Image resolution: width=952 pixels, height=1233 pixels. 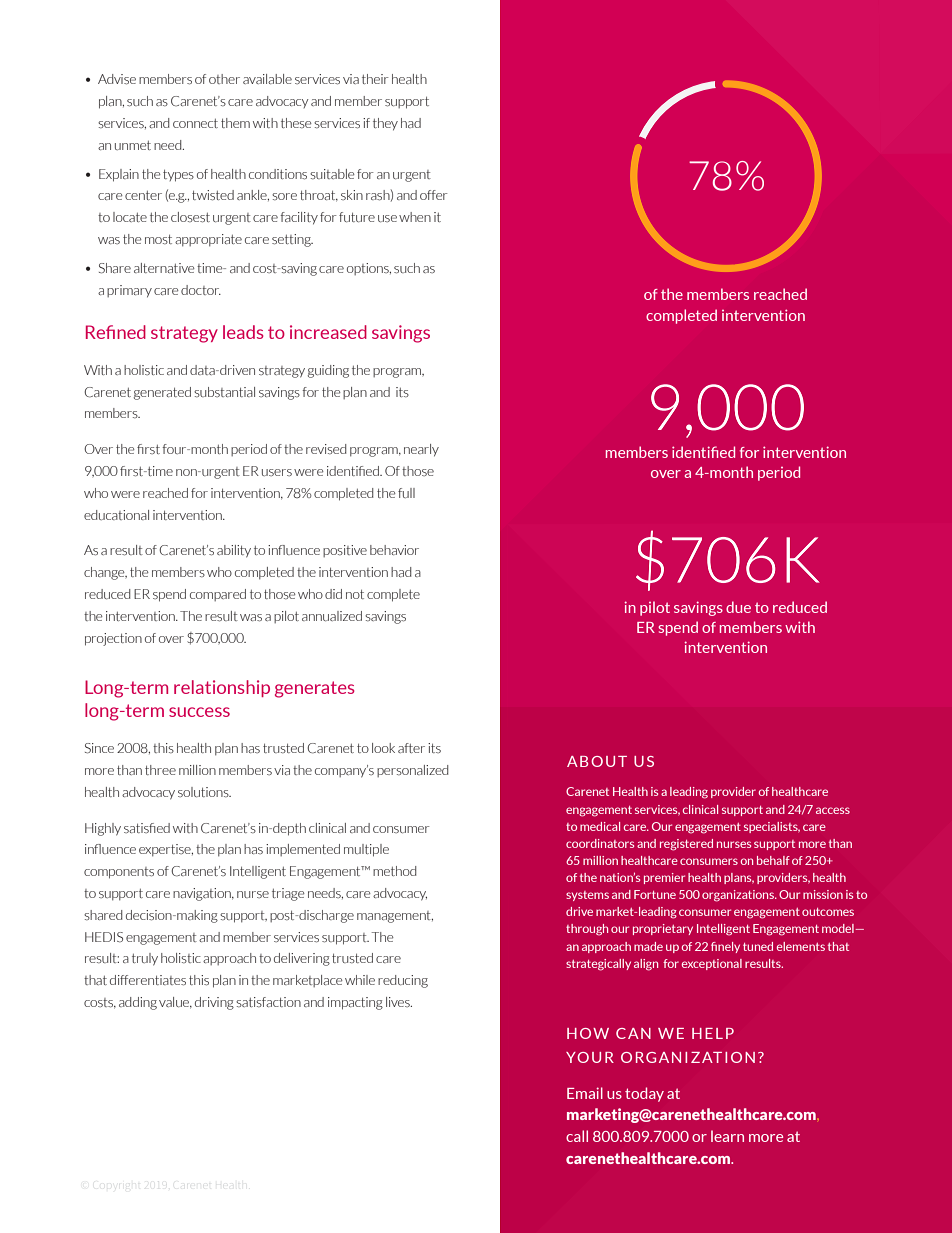 What do you see at coordinates (738, 607) in the screenshot?
I see `due` at bounding box center [738, 607].
